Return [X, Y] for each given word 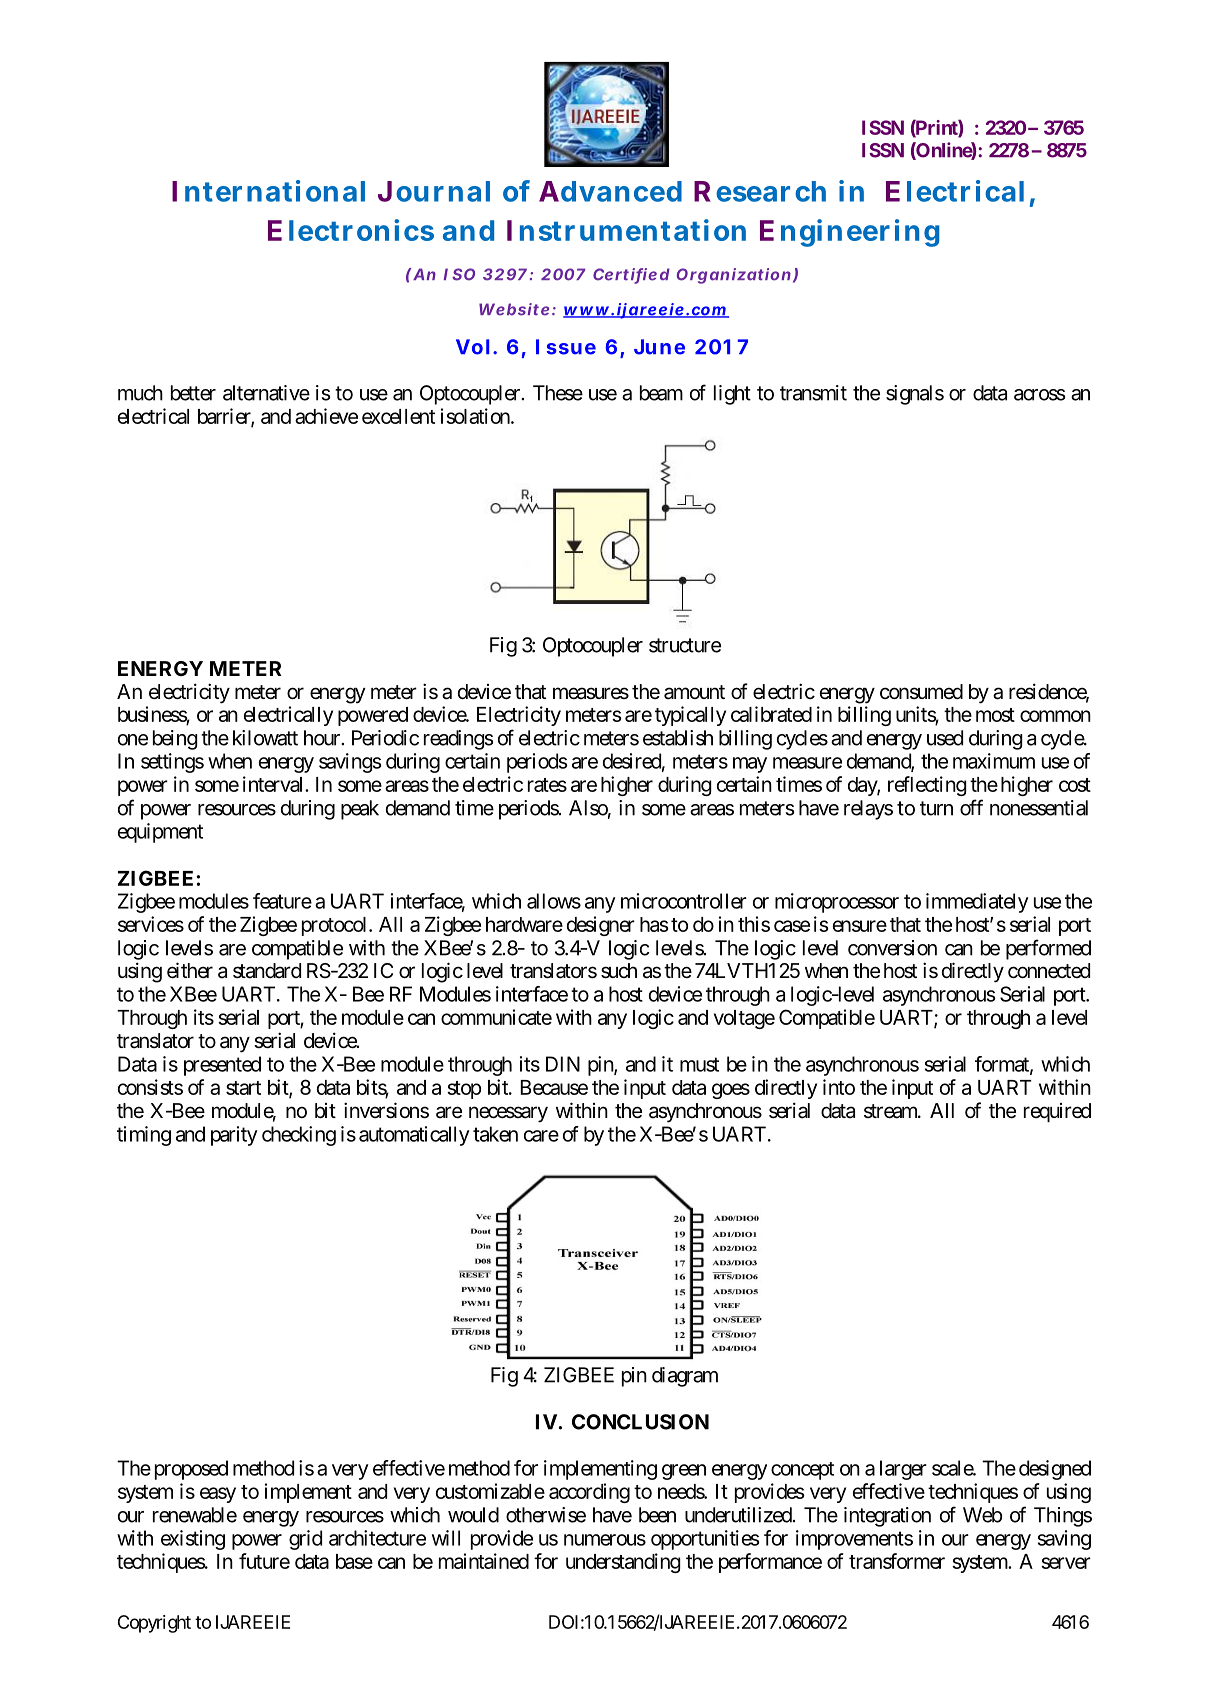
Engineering [849, 233]
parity [234, 1136]
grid [305, 1540]
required [1057, 1112]
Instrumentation [626, 230]
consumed [921, 691]
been [657, 1515]
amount [694, 692]
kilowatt [265, 738]
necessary [508, 1114]
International [268, 191]
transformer [897, 1561]
